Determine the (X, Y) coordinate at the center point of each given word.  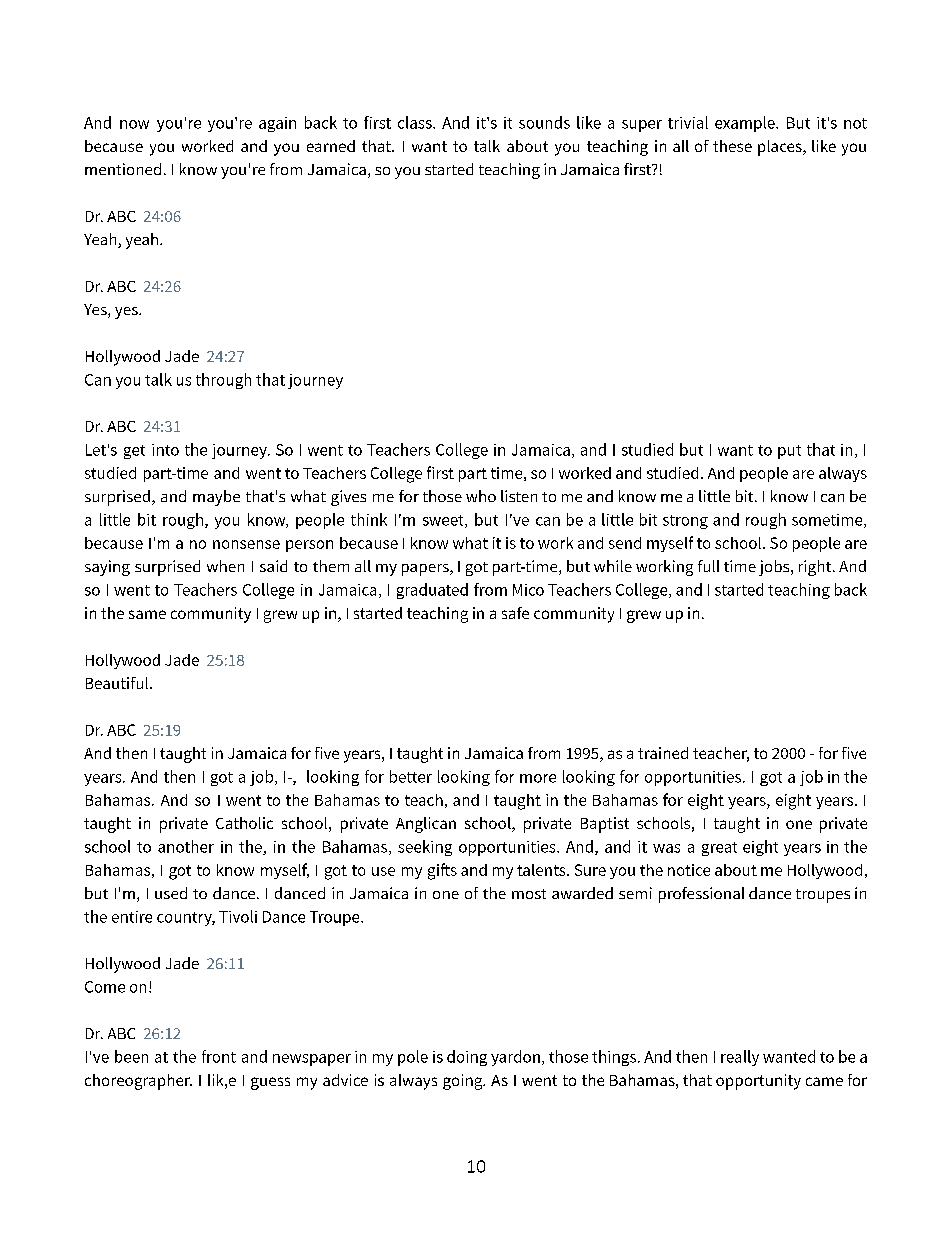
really (740, 1058)
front (219, 1056)
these (732, 146)
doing (467, 1058)
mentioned (123, 169)
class (416, 122)
